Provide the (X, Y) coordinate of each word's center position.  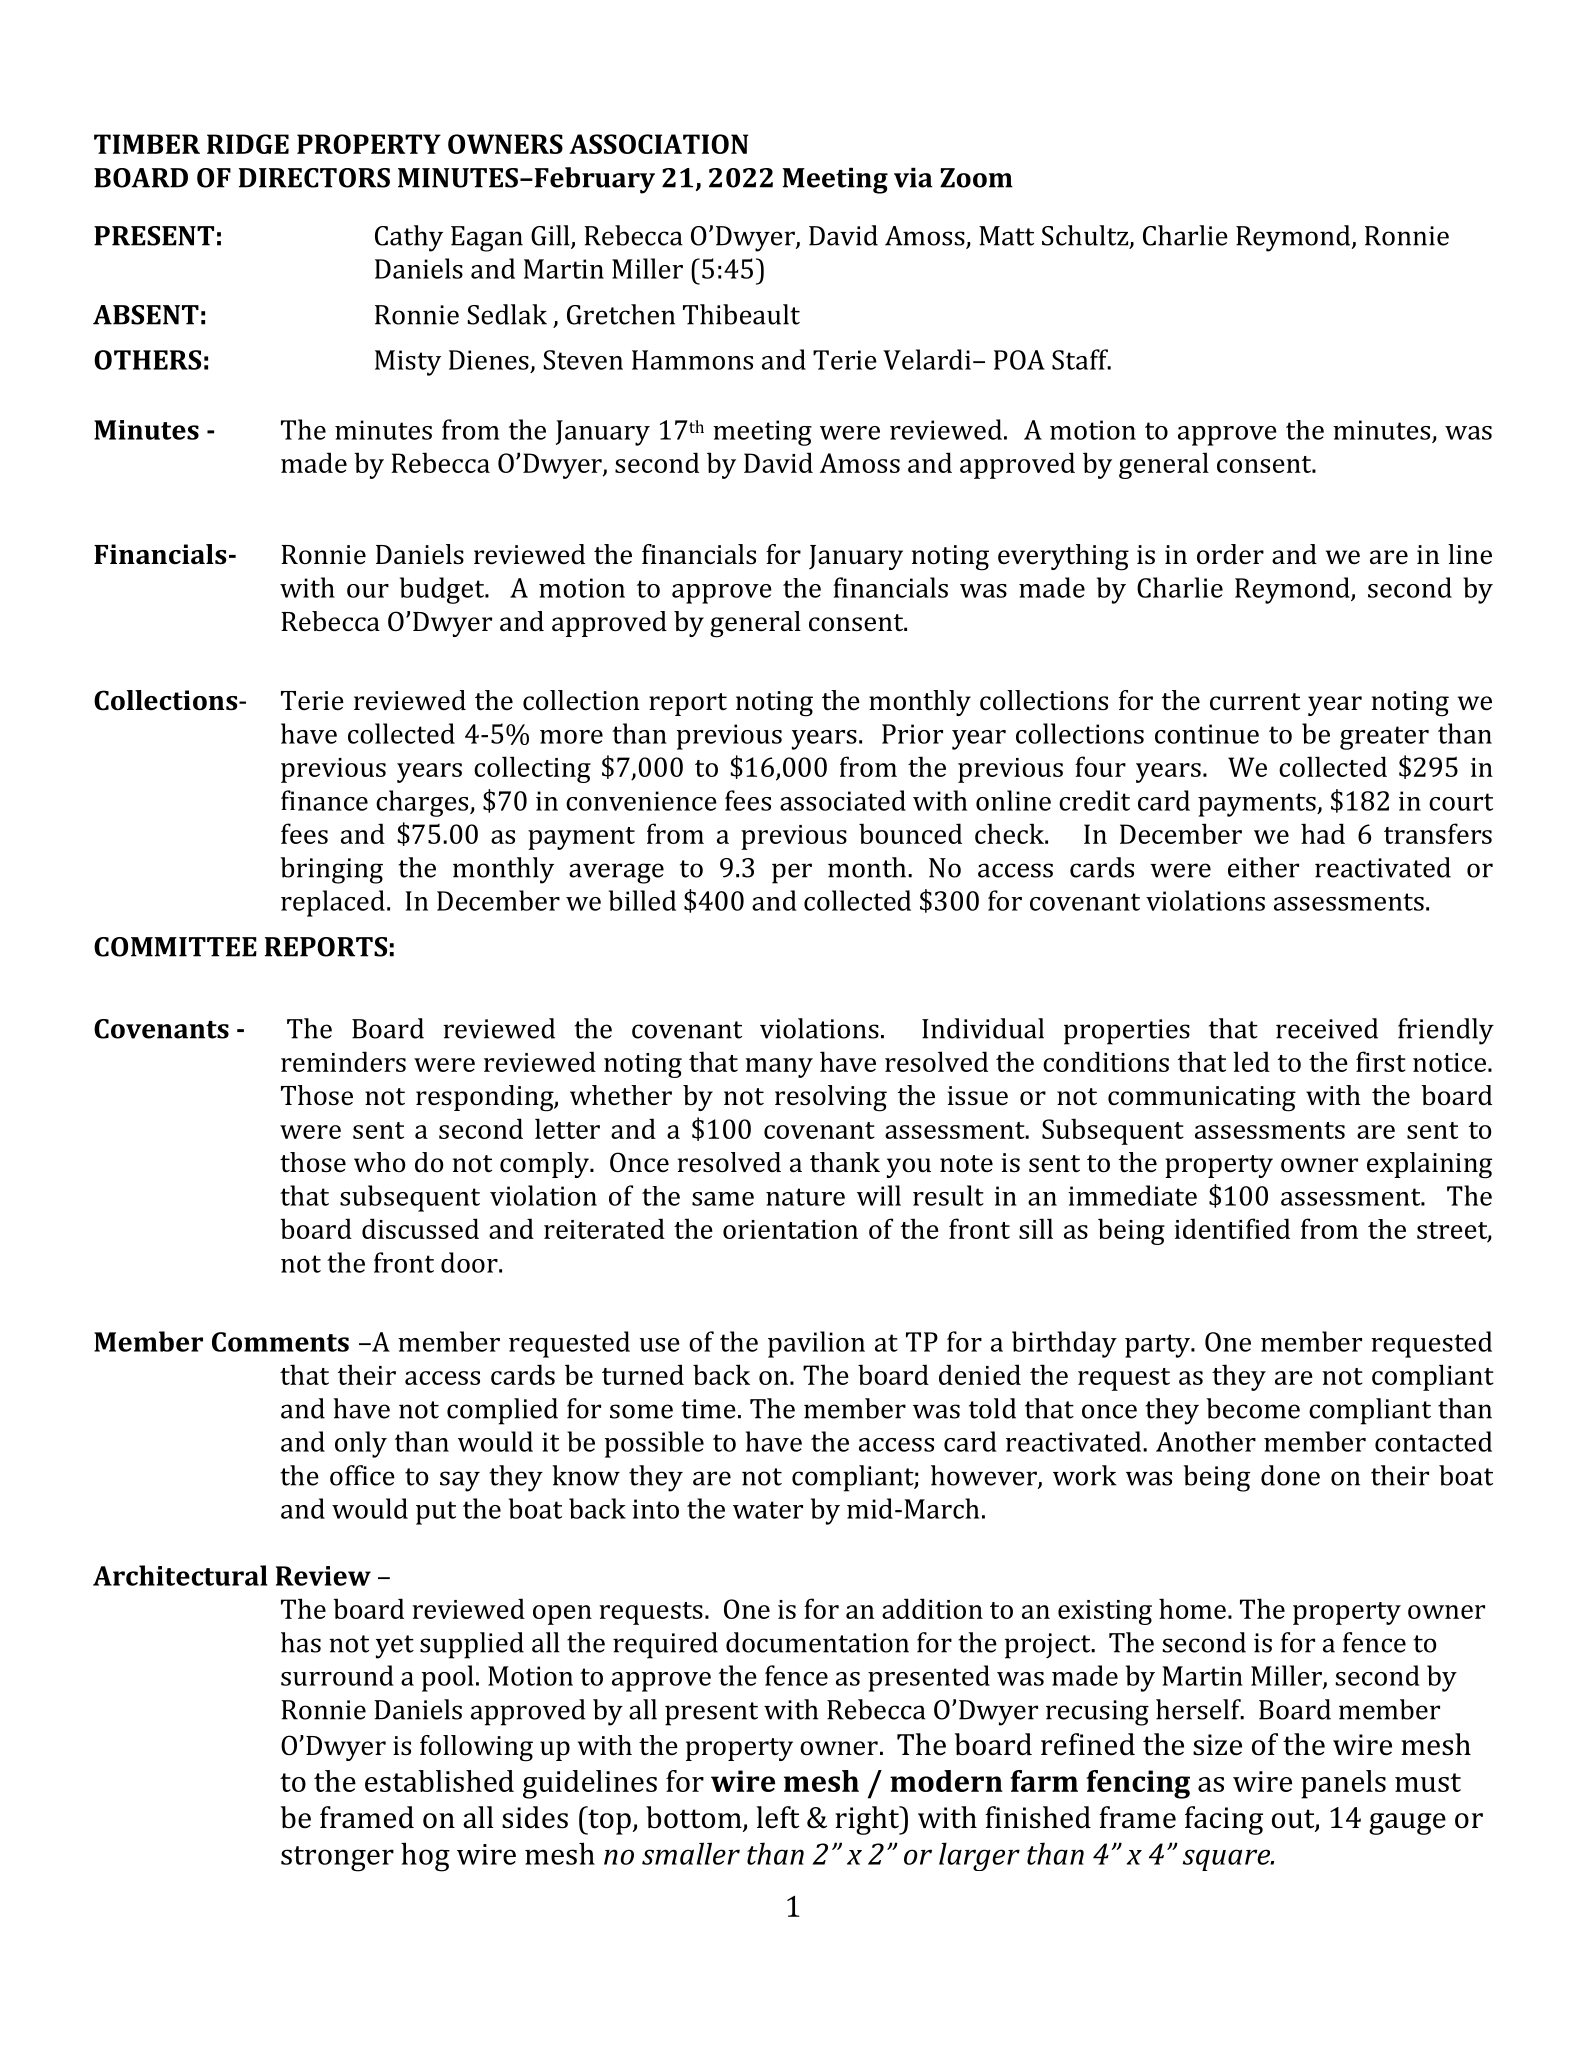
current (1255, 702)
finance (324, 800)
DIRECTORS (314, 178)
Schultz (1086, 236)
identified (1232, 1228)
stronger (337, 1859)
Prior (912, 734)
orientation (790, 1229)
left (778, 1817)
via (913, 178)
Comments (280, 1342)
